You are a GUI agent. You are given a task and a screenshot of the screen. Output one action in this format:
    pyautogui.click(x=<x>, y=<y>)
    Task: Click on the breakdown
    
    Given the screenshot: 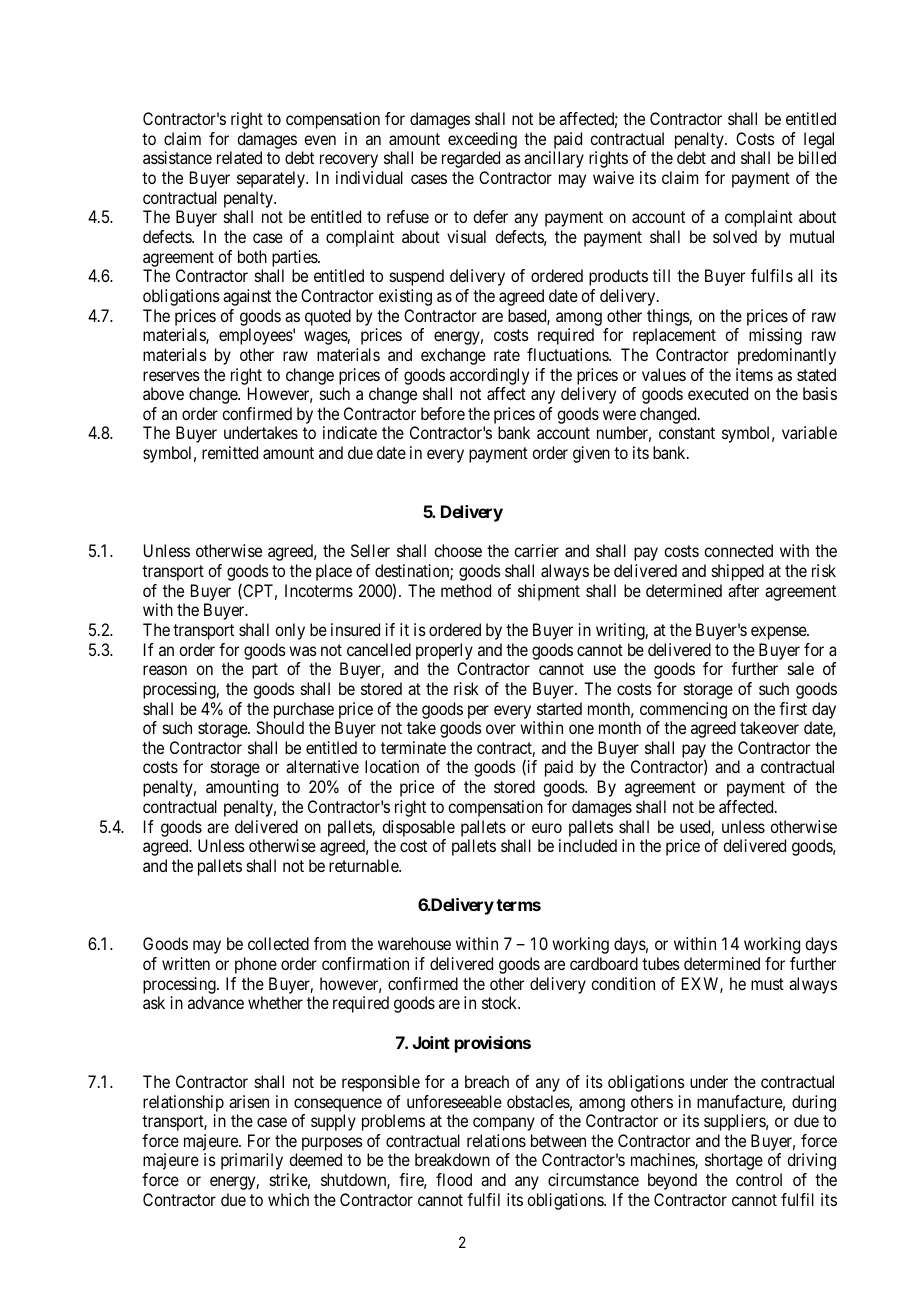 What is the action you would take?
    pyautogui.click(x=452, y=1159)
